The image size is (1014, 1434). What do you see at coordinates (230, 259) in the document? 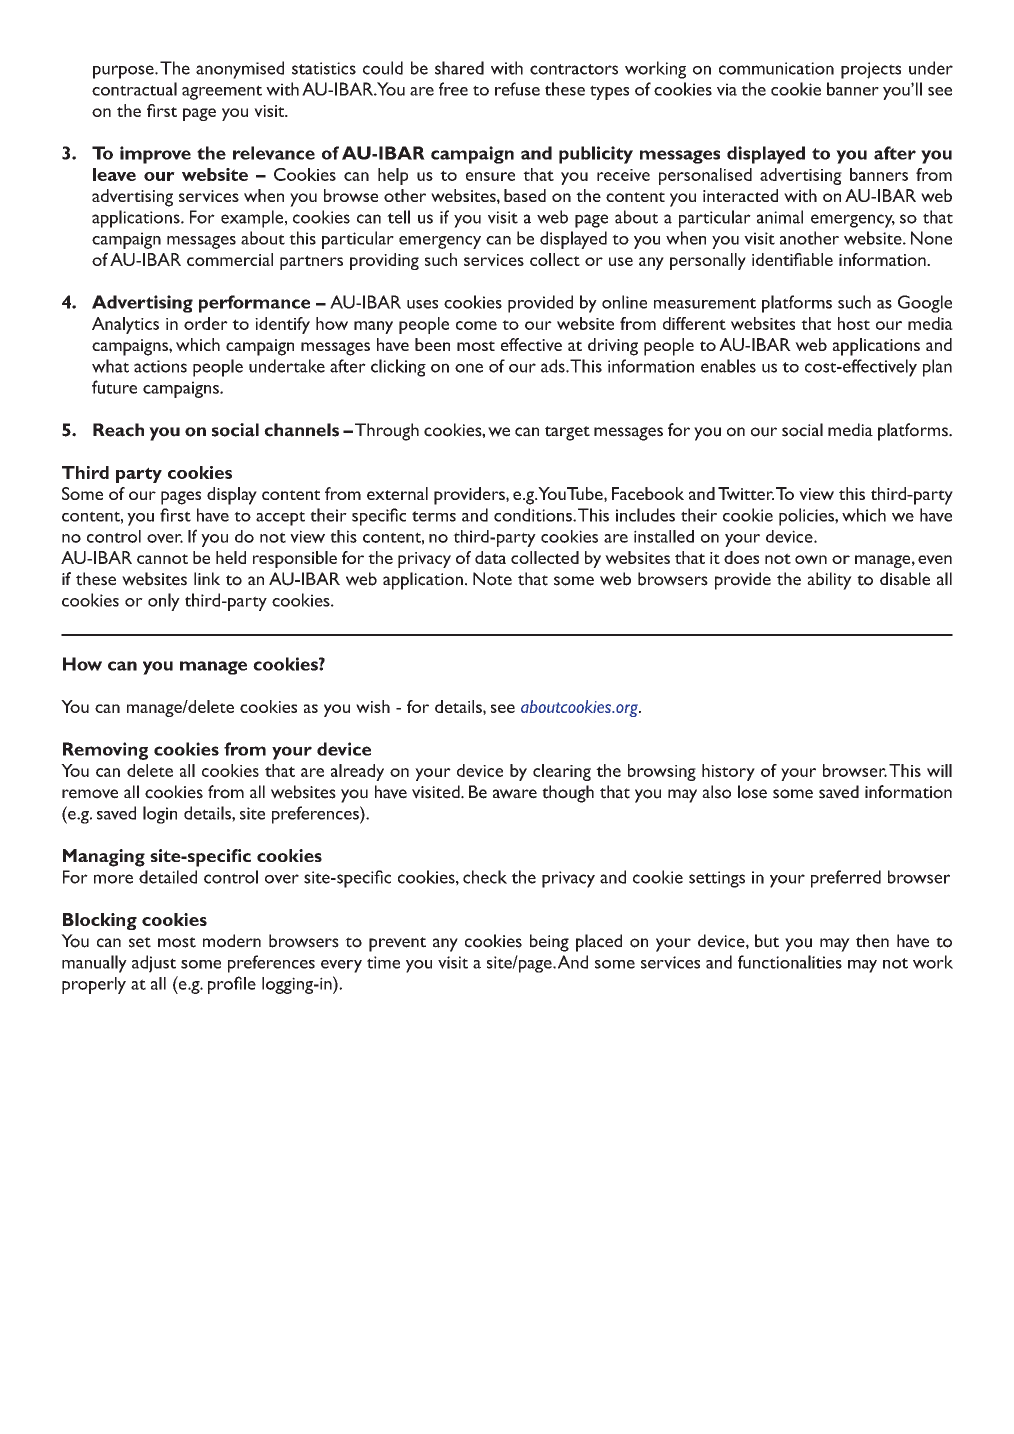
I see `commercial` at bounding box center [230, 259].
